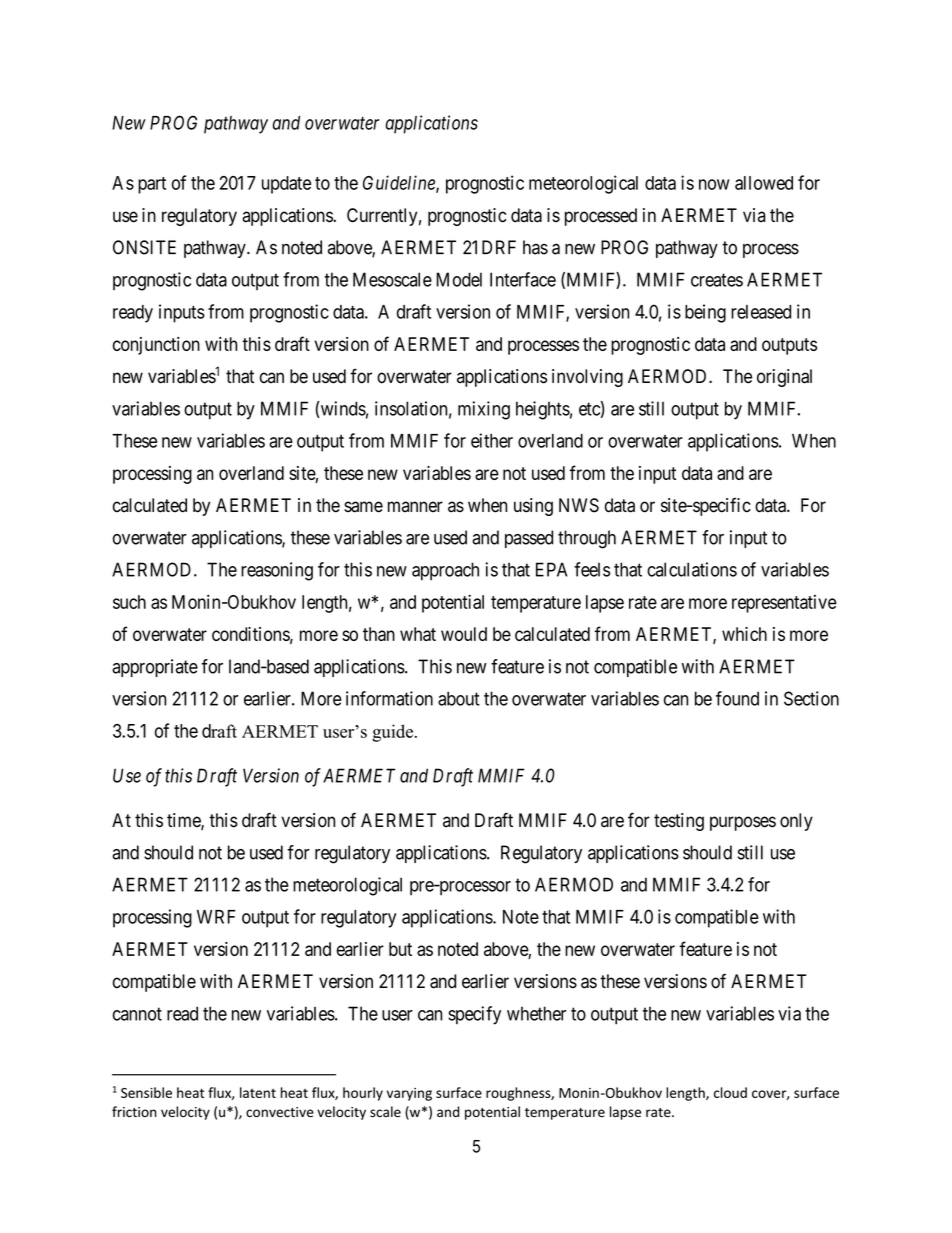 The image size is (952, 1233). What do you see at coordinates (415, 507) in the document?
I see `manner` at bounding box center [415, 507].
